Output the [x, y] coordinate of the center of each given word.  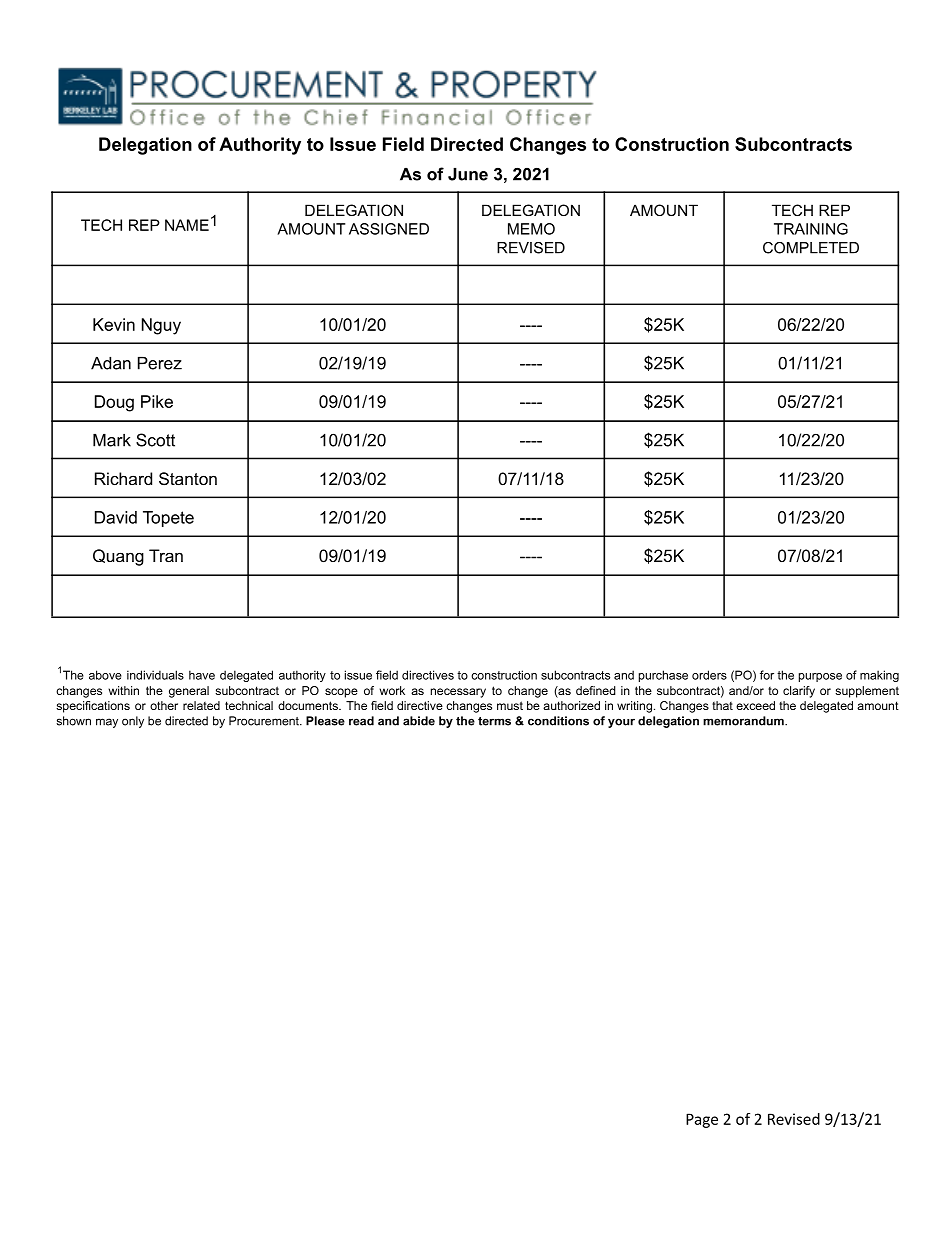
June [468, 174]
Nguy [161, 326]
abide [419, 721]
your [621, 723]
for [767, 675]
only [133, 722]
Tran [166, 555]
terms [494, 721]
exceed [755, 705]
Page [702, 1120]
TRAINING [811, 229]
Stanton [188, 479]
